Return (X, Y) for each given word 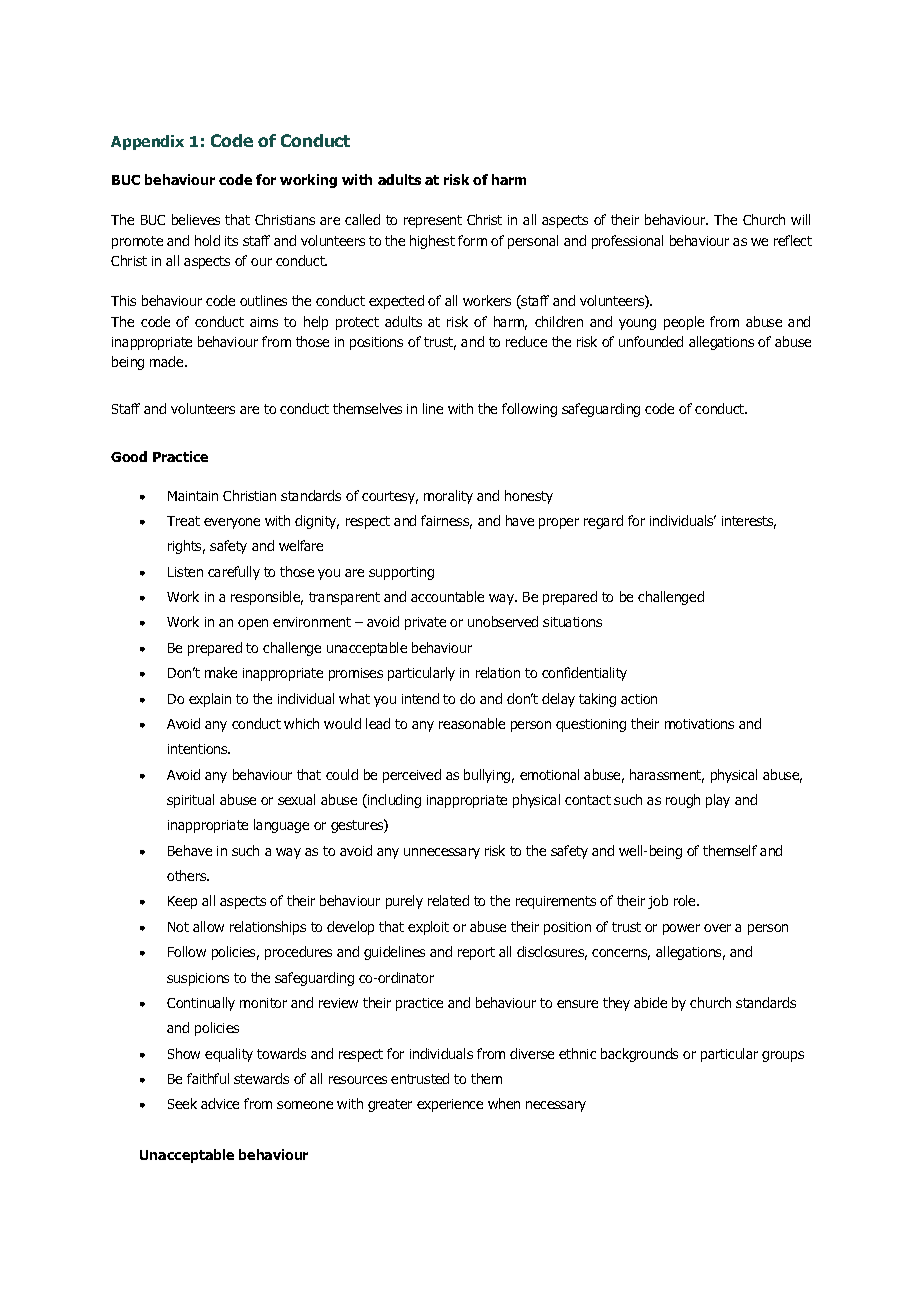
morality (448, 497)
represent (433, 221)
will (800, 219)
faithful (208, 1078)
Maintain (193, 496)
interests (749, 522)
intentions (199, 749)
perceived (412, 776)
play (718, 801)
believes (196, 219)
